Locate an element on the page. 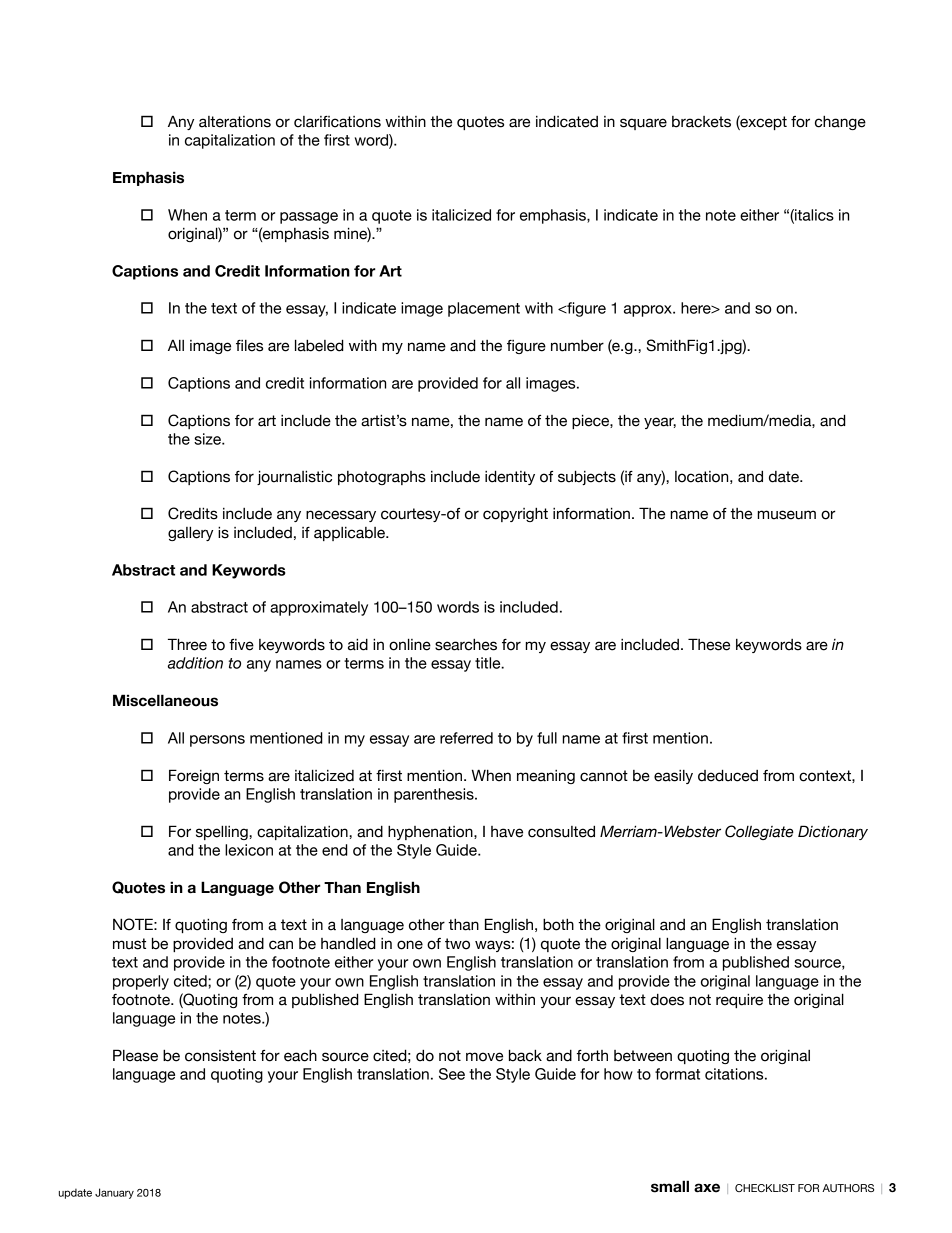 The height and width of the document is (1233, 952). gallery is located at coordinates (190, 533).
